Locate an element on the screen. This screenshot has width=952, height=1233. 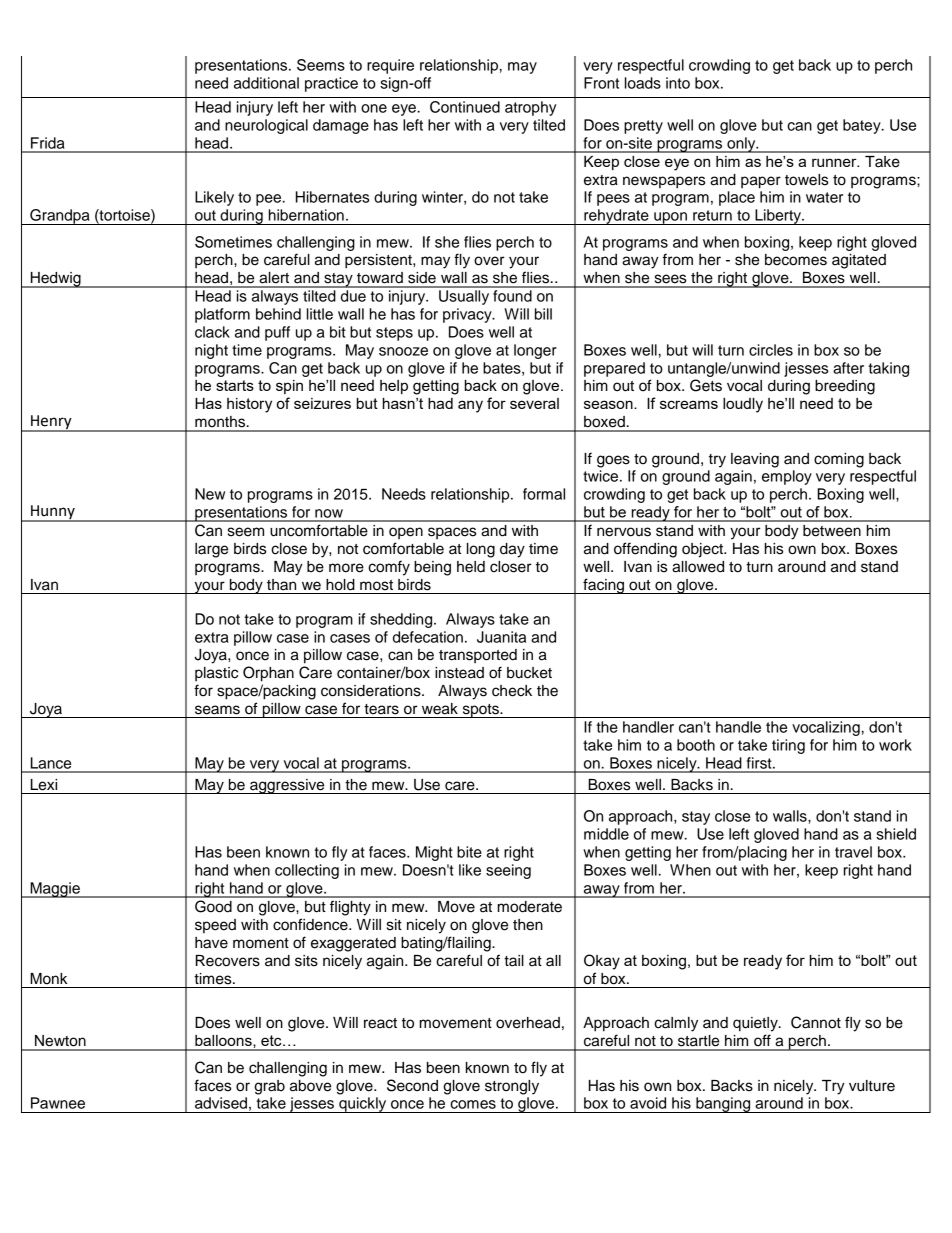
circles is located at coordinates (771, 350).
